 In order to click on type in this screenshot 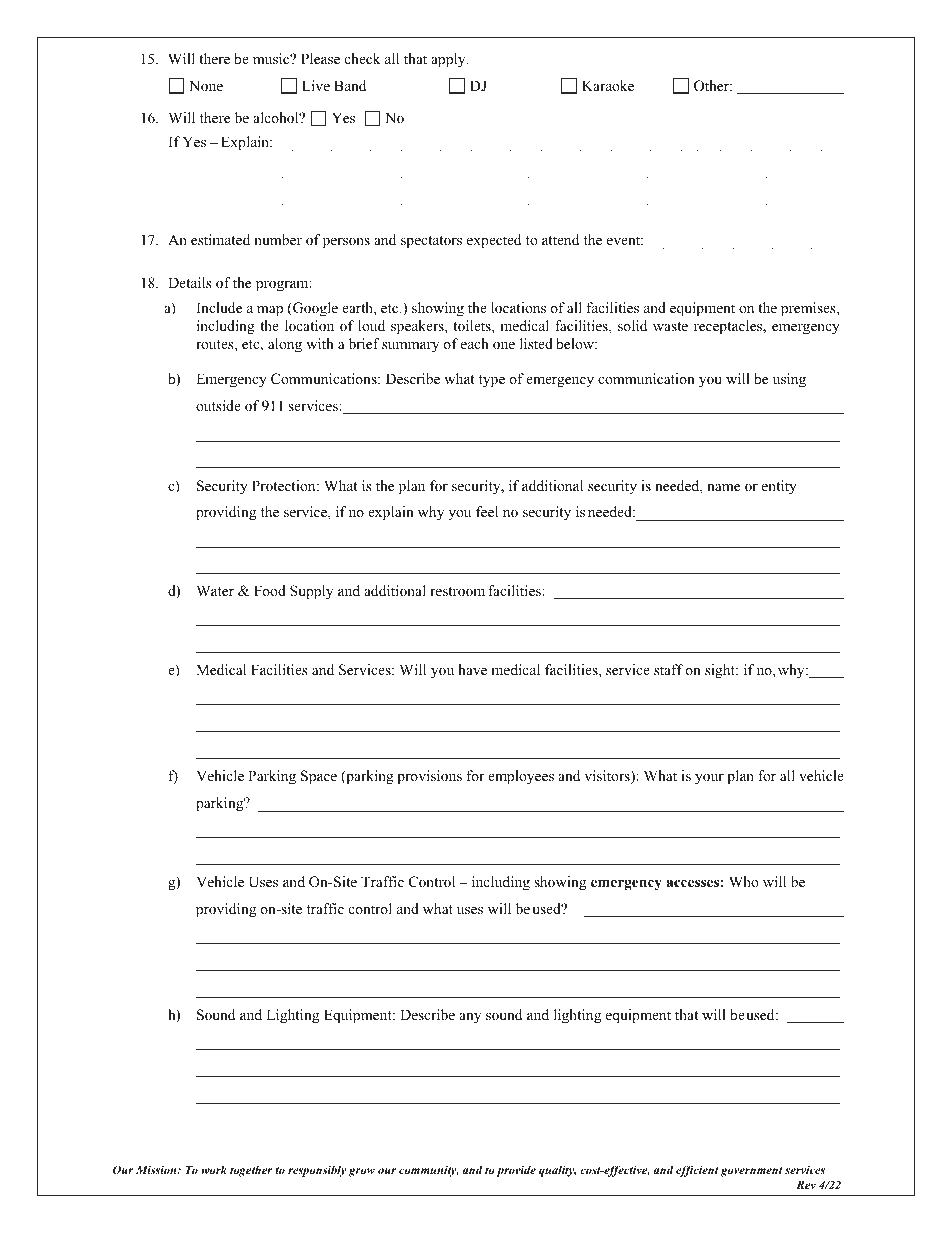, I will do `click(492, 381)`.
